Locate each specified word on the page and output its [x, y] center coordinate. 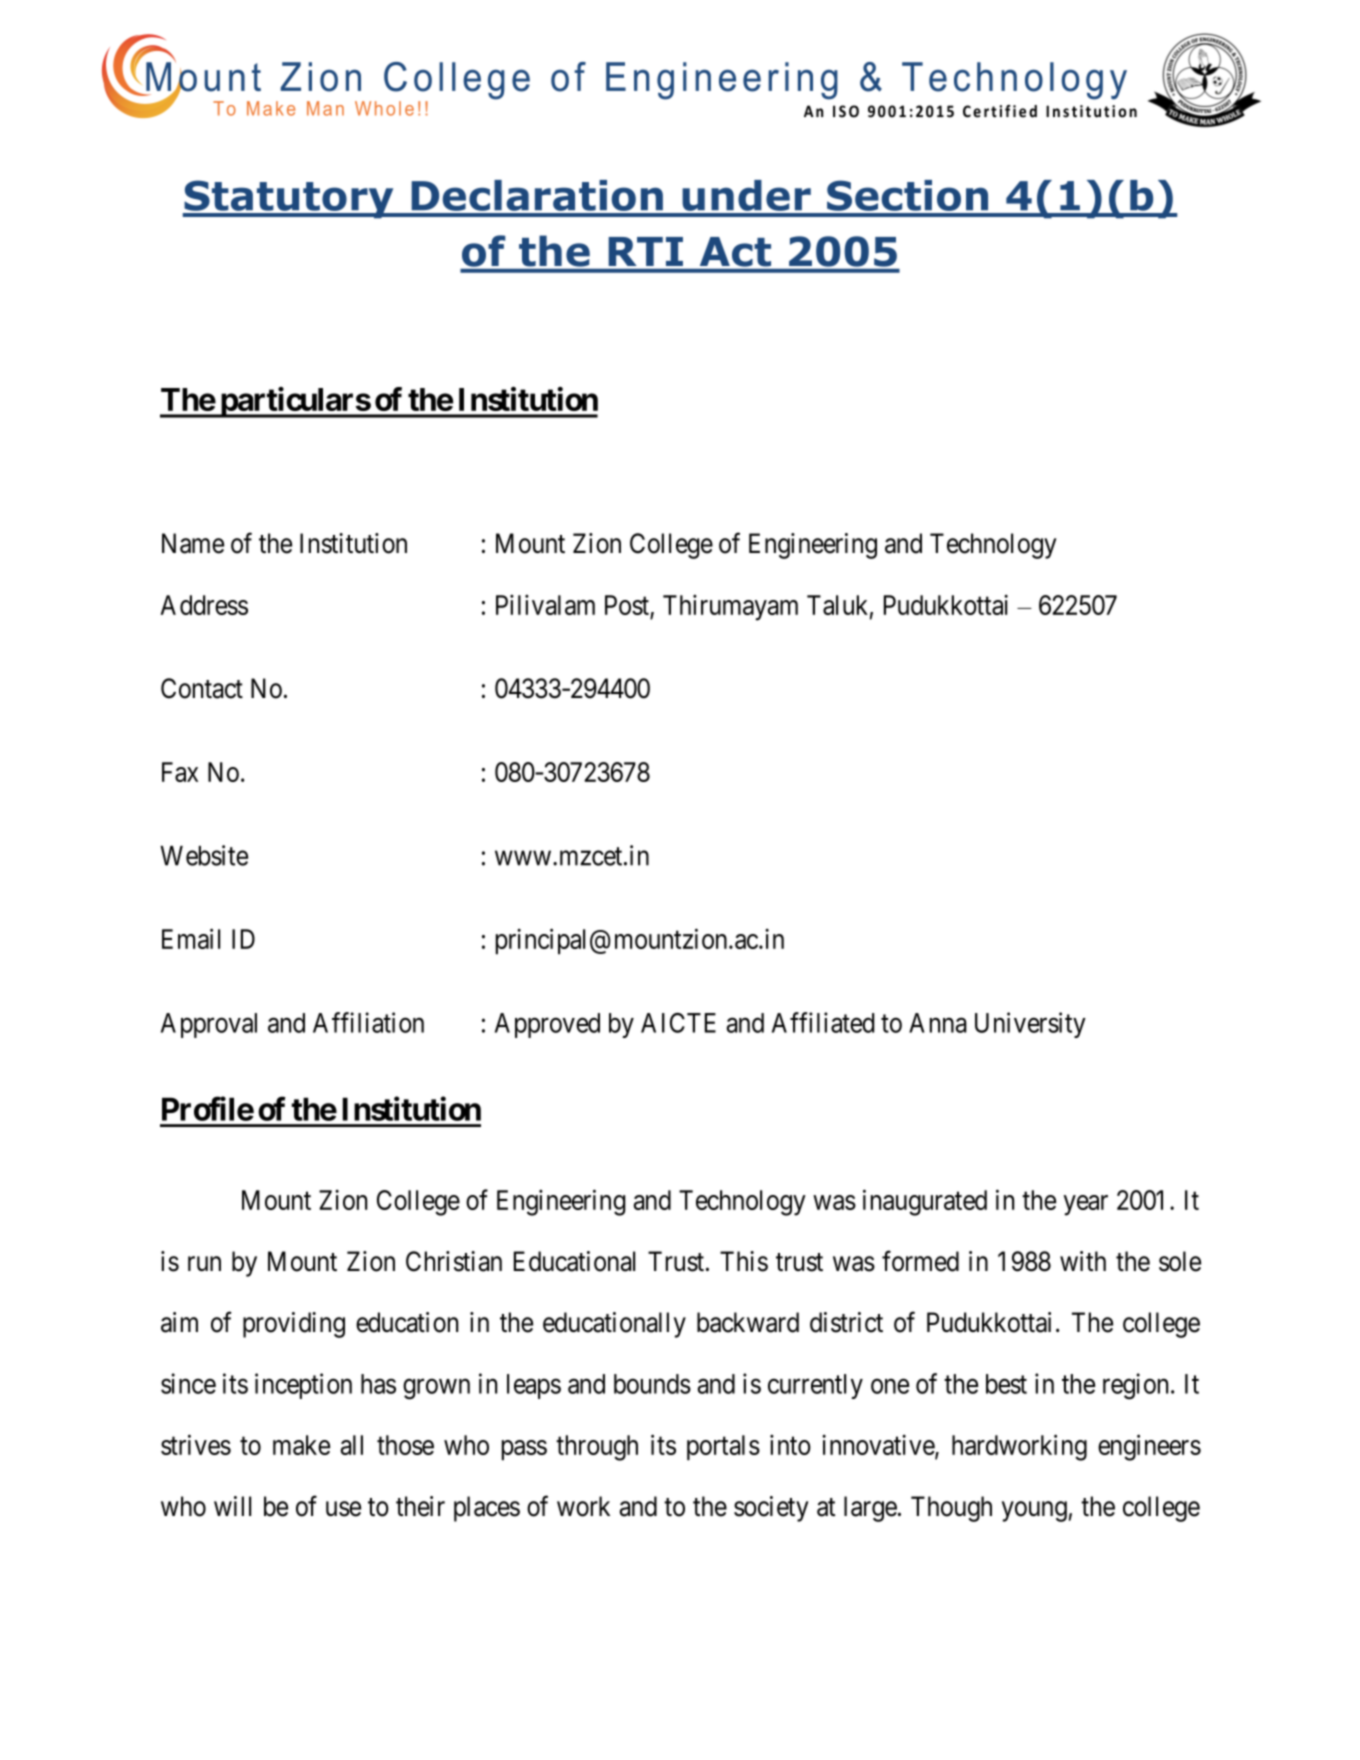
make [301, 1445]
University [1030, 1025]
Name [193, 543]
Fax [180, 772]
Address [204, 605]
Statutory [289, 199]
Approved [547, 1025]
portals [723, 1448]
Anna [938, 1023]
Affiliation [368, 1022]
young [1034, 1511]
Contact [202, 688]
